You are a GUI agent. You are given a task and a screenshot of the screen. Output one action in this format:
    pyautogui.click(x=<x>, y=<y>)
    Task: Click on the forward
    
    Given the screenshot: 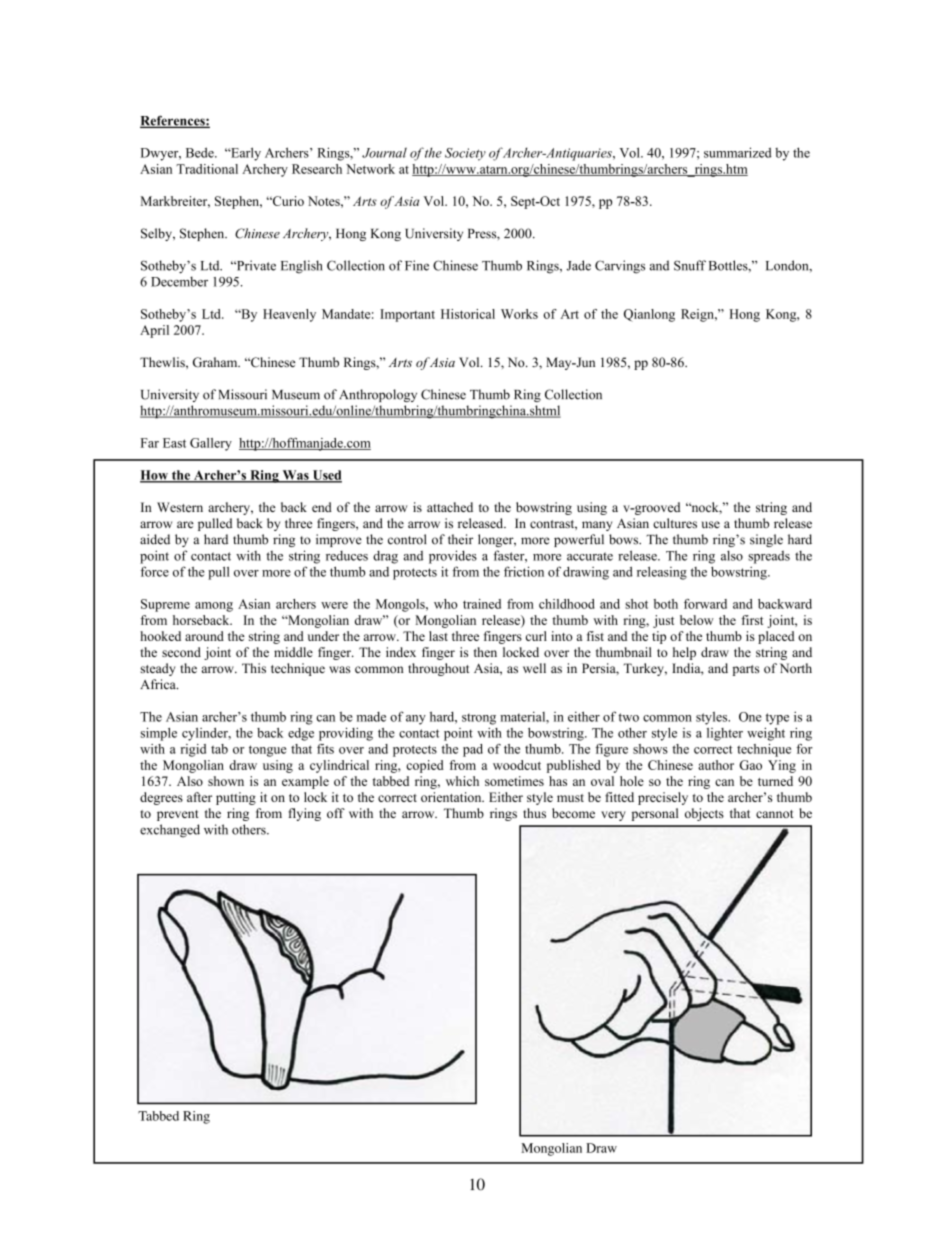 What is the action you would take?
    pyautogui.click(x=705, y=604)
